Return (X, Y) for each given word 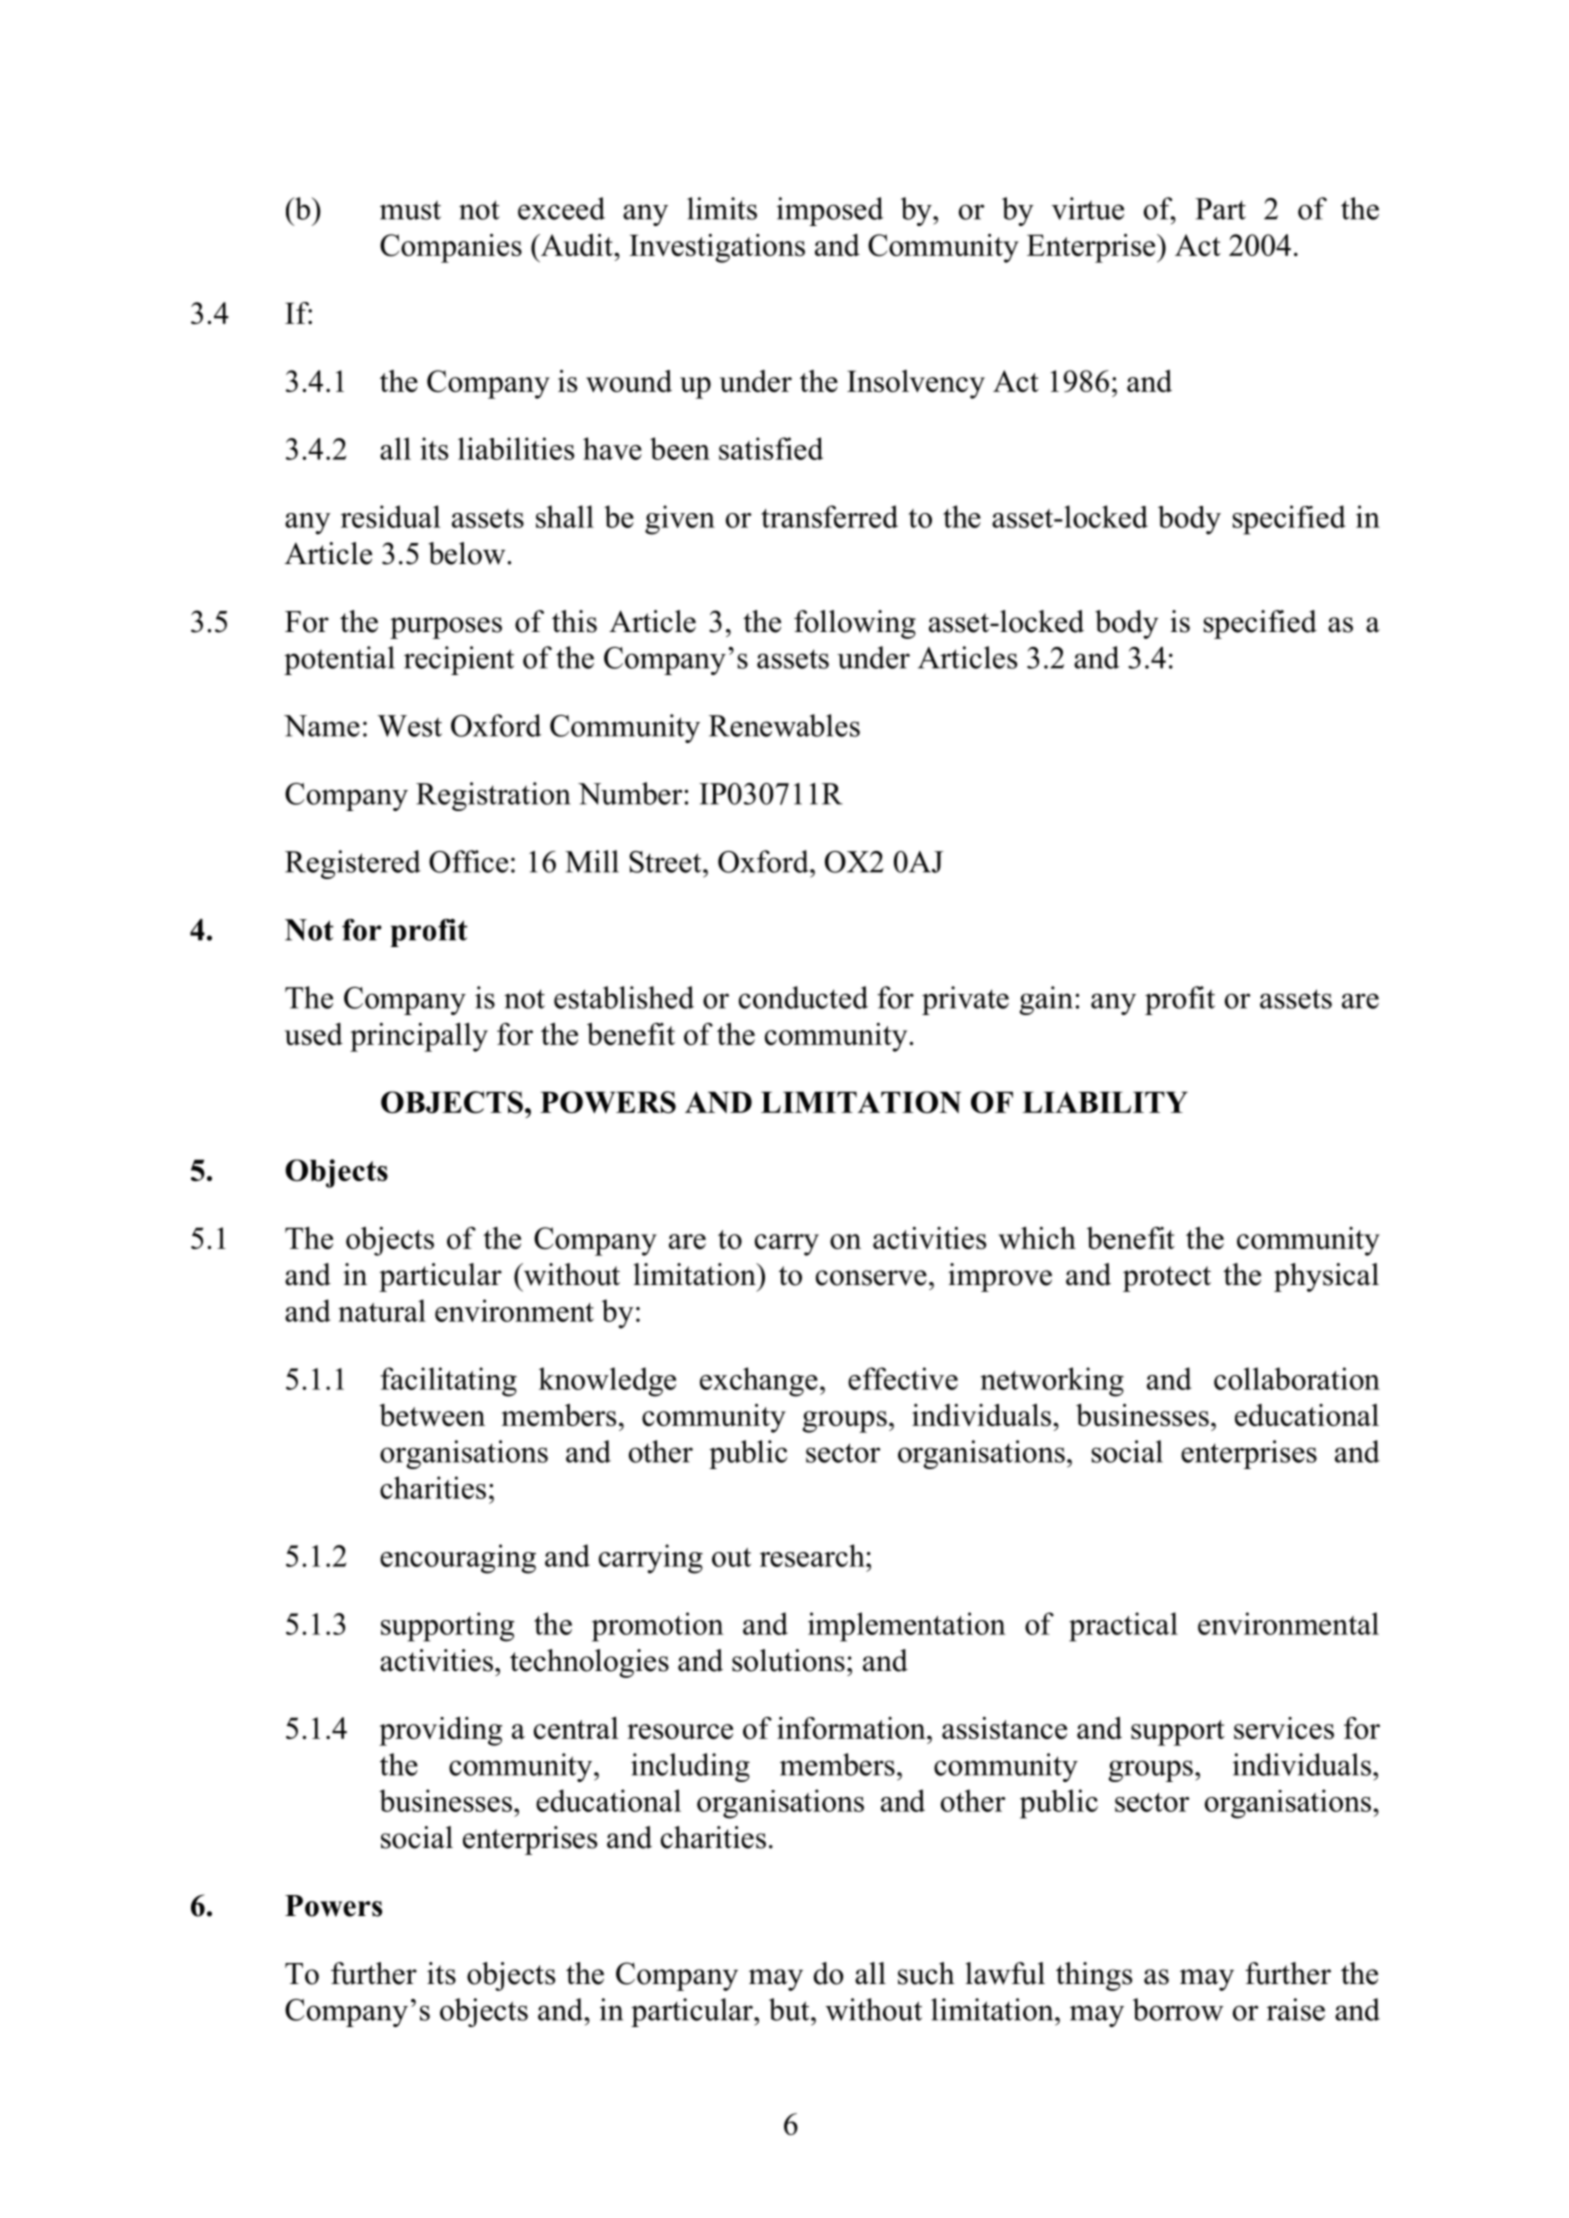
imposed (830, 211)
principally (419, 1037)
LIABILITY (1105, 1102)
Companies (451, 248)
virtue (1088, 208)
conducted (803, 997)
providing (440, 1731)
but (790, 2009)
